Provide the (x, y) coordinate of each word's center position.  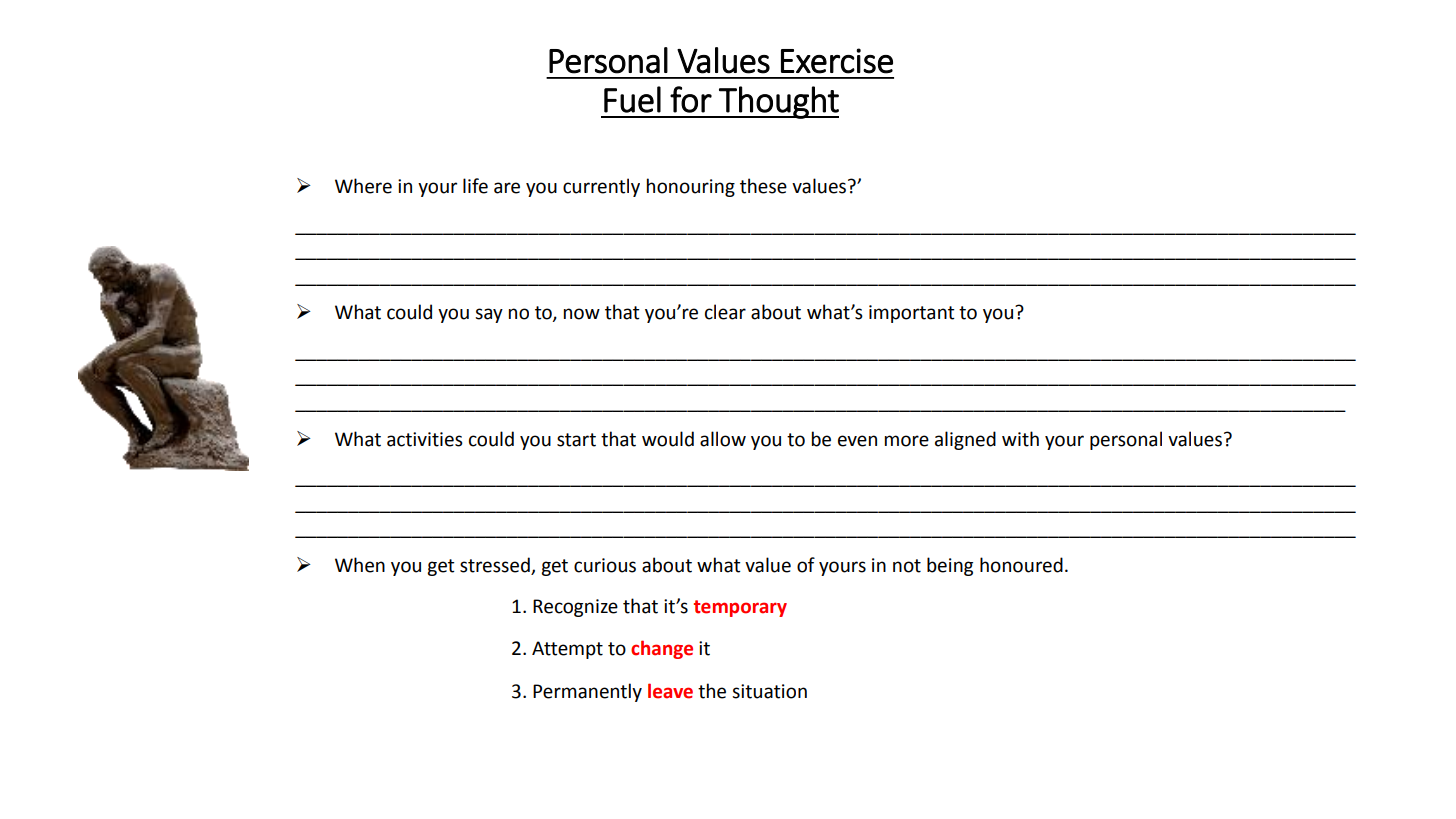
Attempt (567, 650)
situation (769, 691)
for (691, 99)
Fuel (632, 99)
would (668, 439)
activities (425, 439)
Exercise (837, 61)
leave (670, 691)
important (912, 314)
